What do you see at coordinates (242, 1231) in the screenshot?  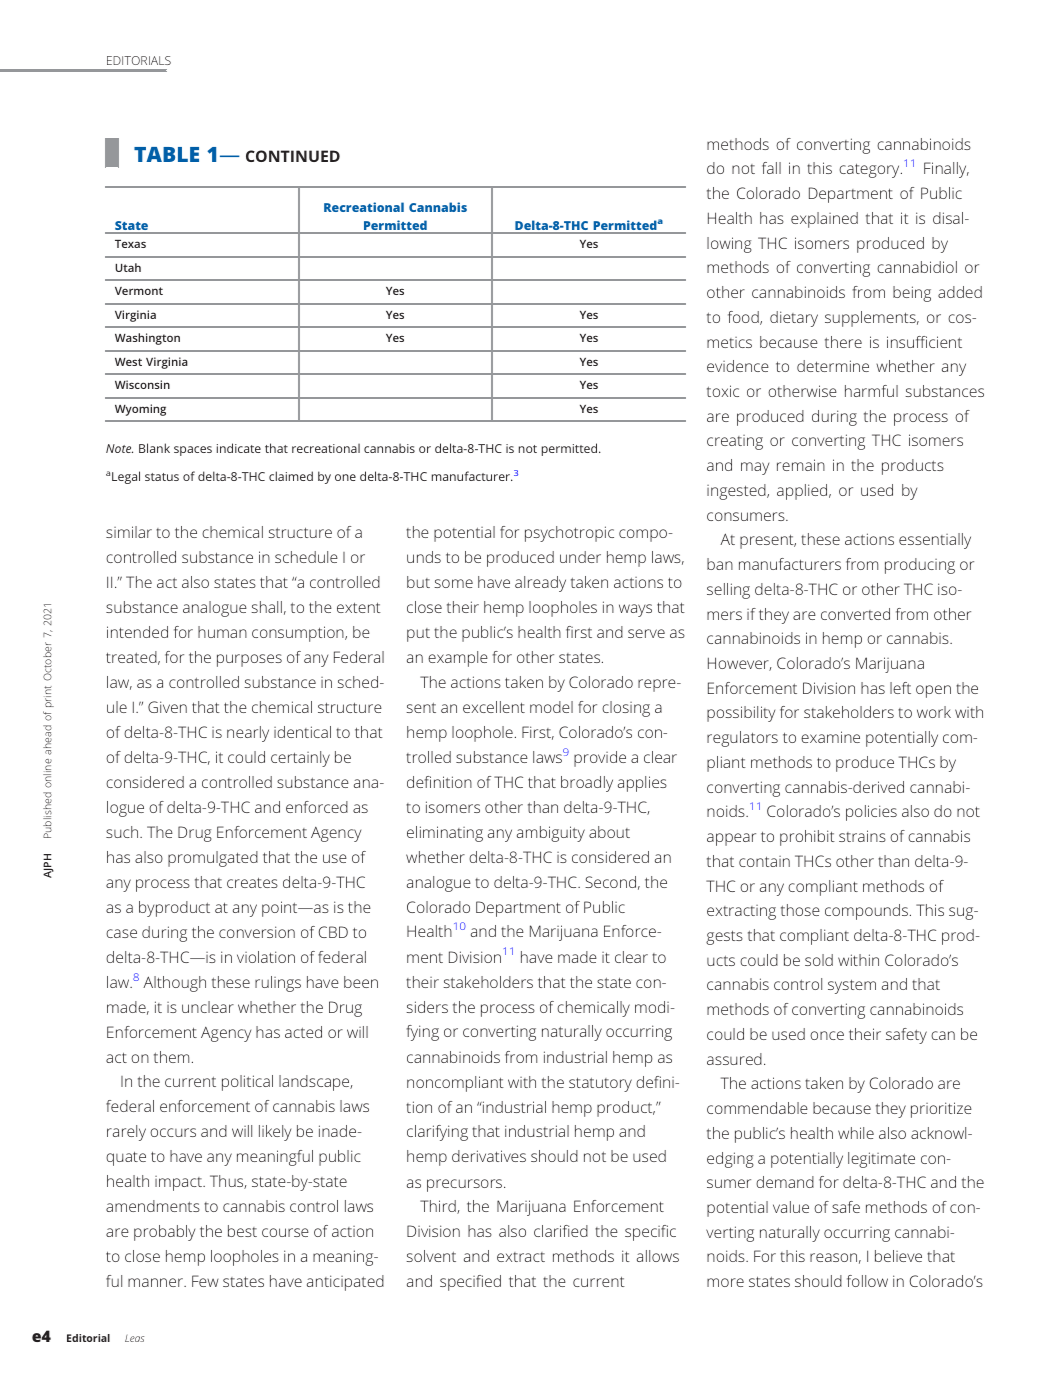 I see `best` at bounding box center [242, 1231].
